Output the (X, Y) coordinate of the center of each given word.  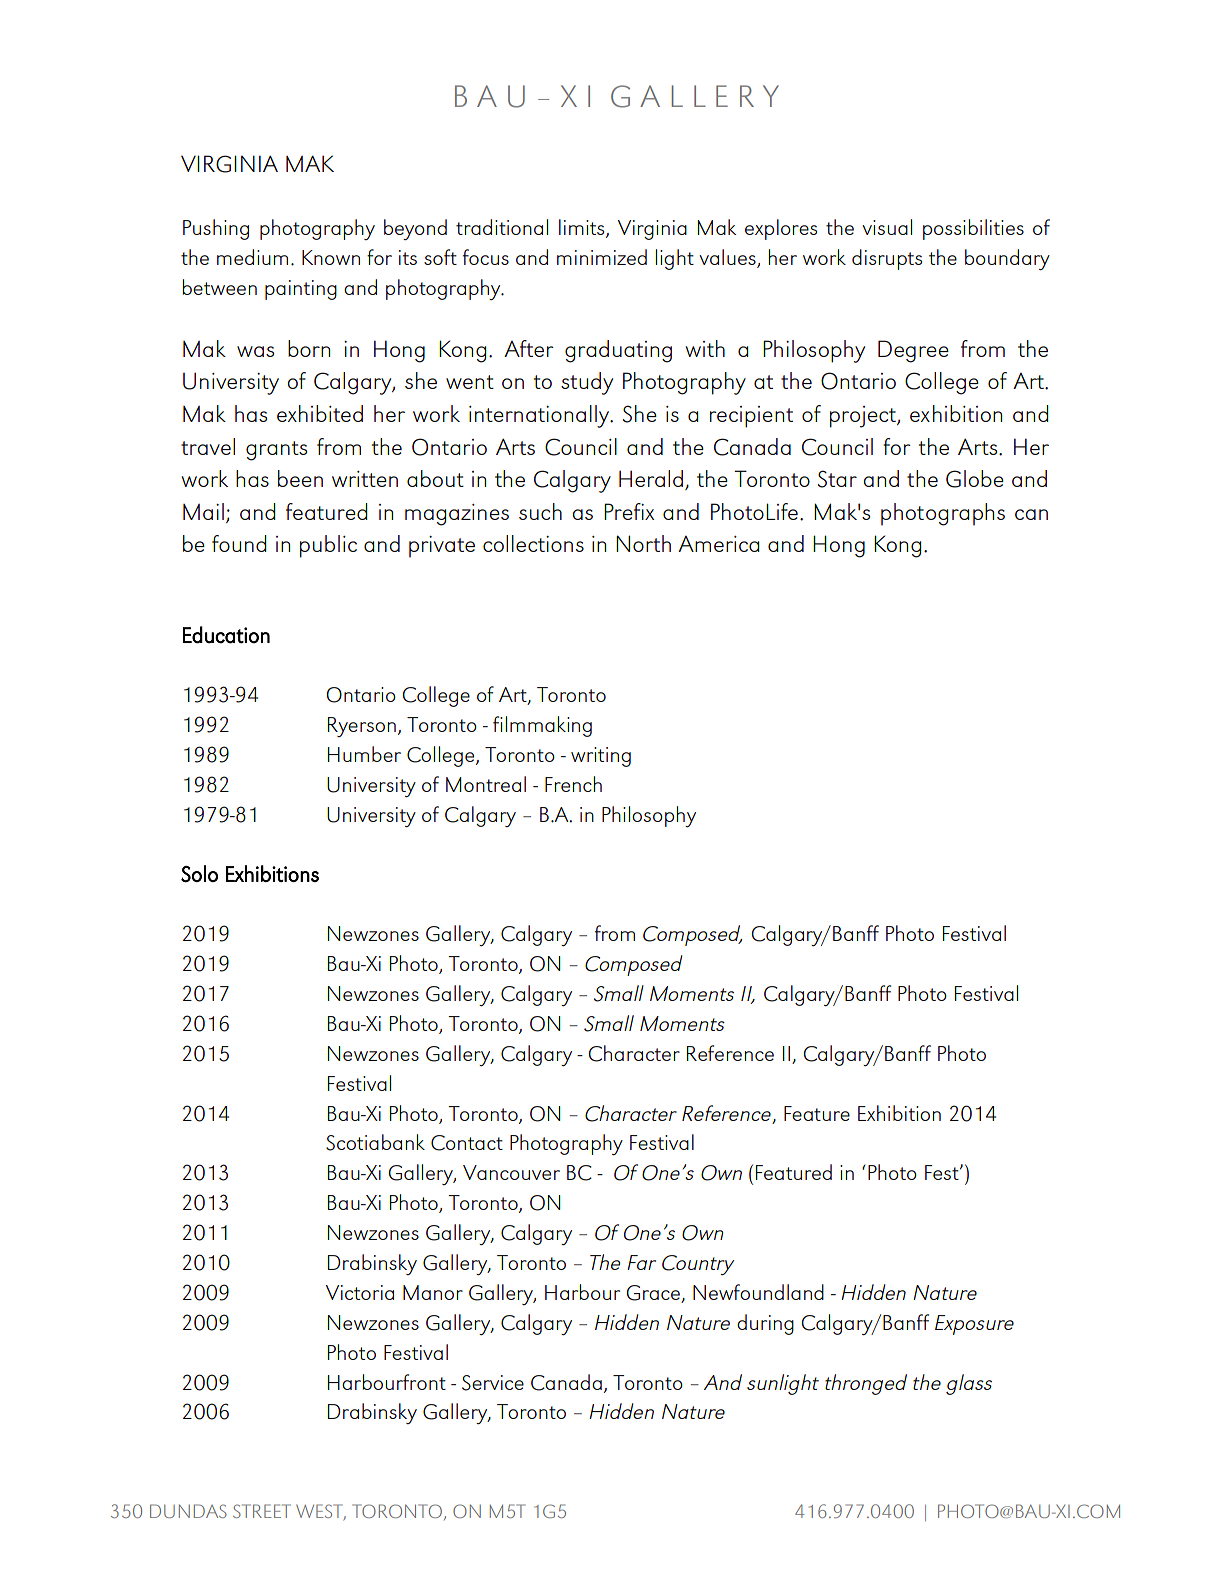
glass (969, 1384)
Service (493, 1383)
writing (601, 757)
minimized (602, 257)
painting (301, 290)
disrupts (887, 259)
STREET (262, 1511)
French (573, 784)
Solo (199, 874)
